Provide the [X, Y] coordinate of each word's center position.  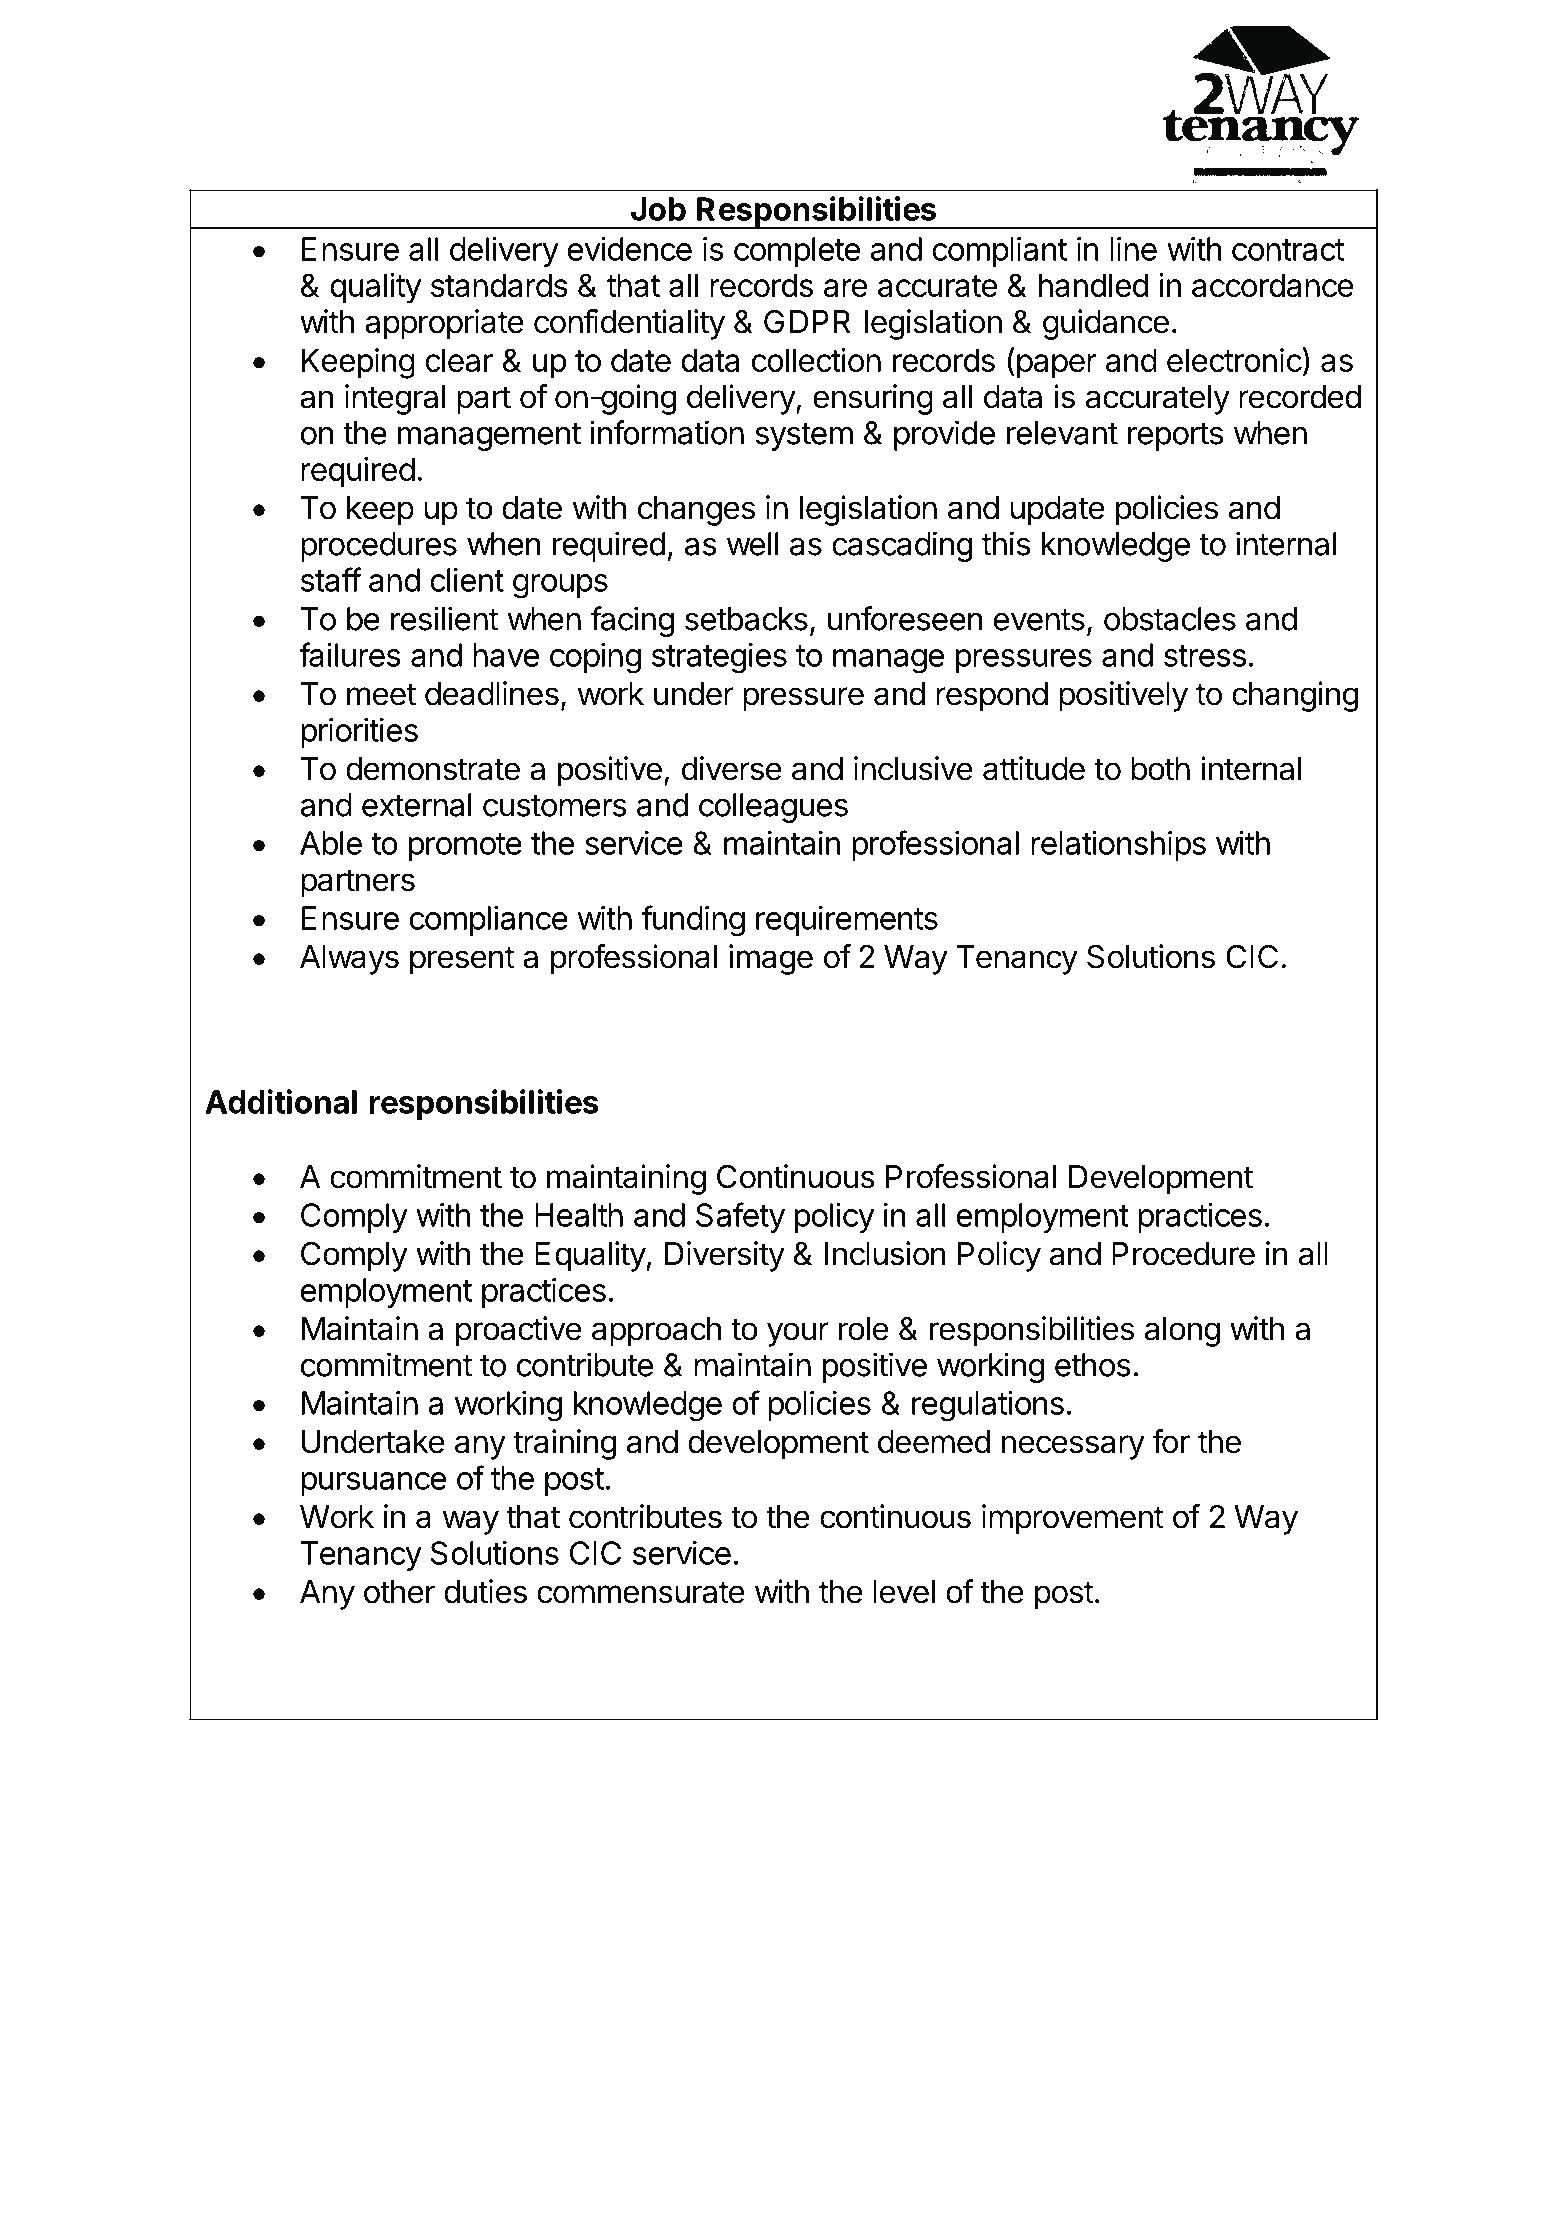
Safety [740, 1217]
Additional [281, 1101]
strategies [719, 658]
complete [797, 252]
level [904, 1592]
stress [1205, 656]
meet [381, 694]
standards [499, 285]
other [399, 1592]
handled [1093, 285]
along [1182, 1332]
